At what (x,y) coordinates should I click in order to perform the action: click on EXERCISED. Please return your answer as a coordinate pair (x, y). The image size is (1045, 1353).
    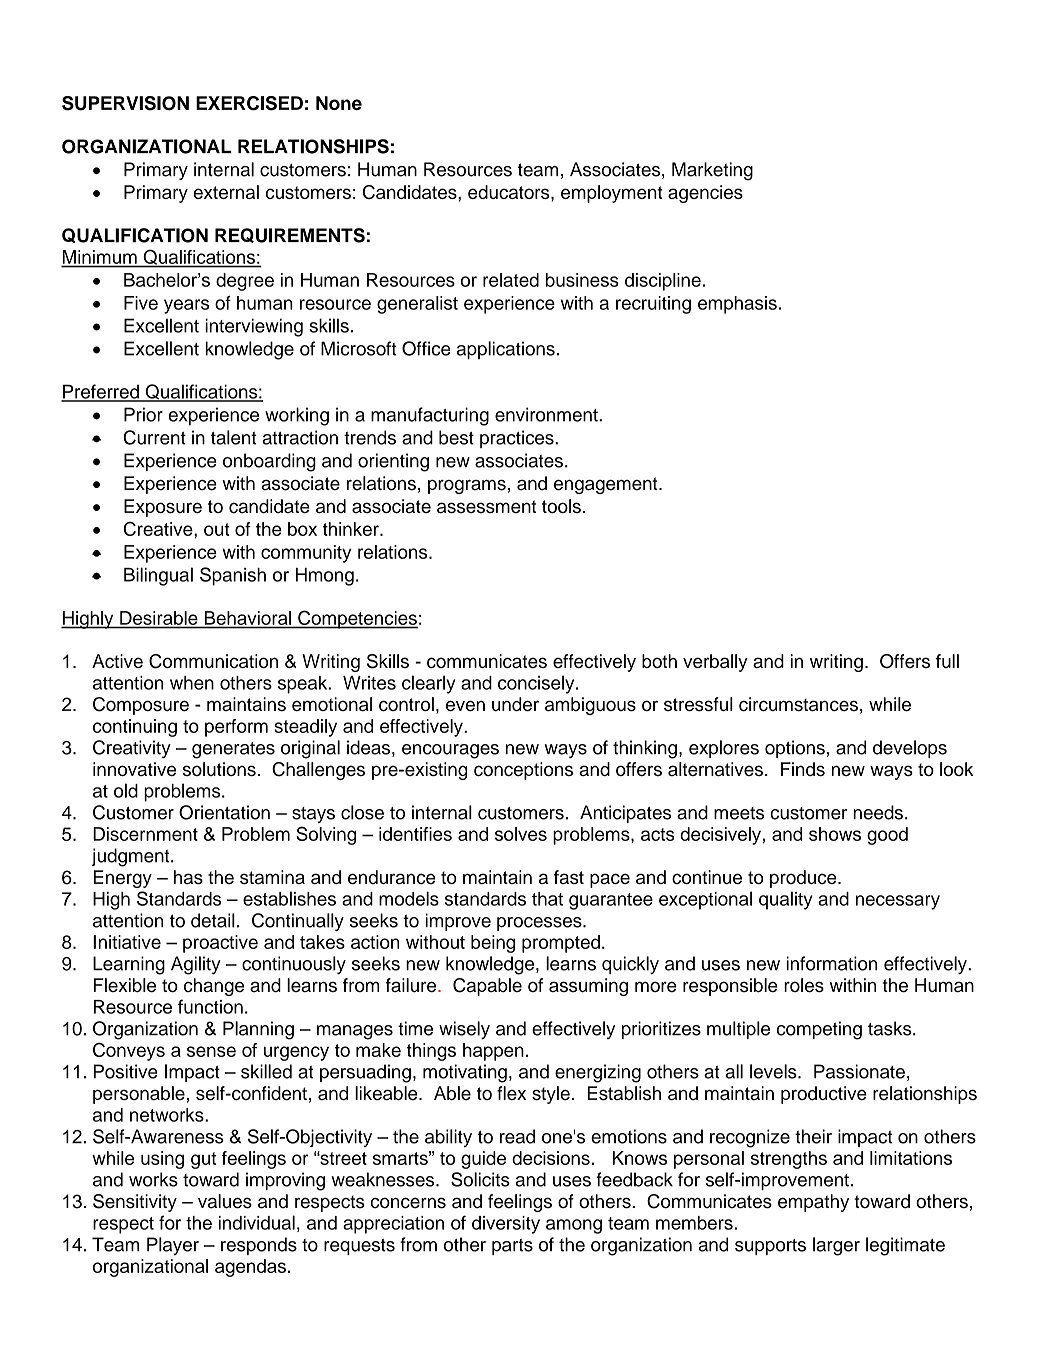
    Looking at the image, I should click on (249, 103).
